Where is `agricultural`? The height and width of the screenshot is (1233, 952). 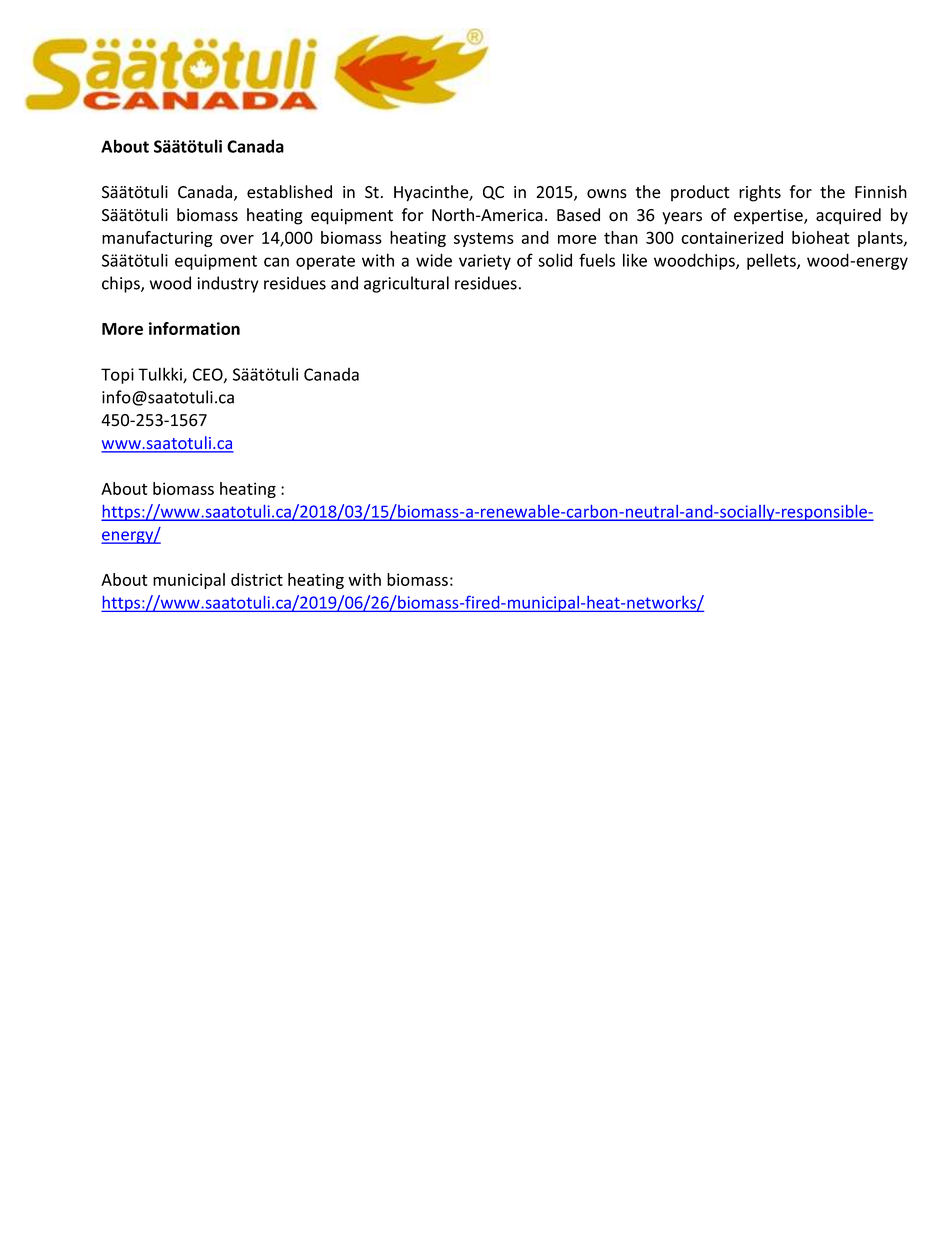
agricultural is located at coordinates (406, 284).
